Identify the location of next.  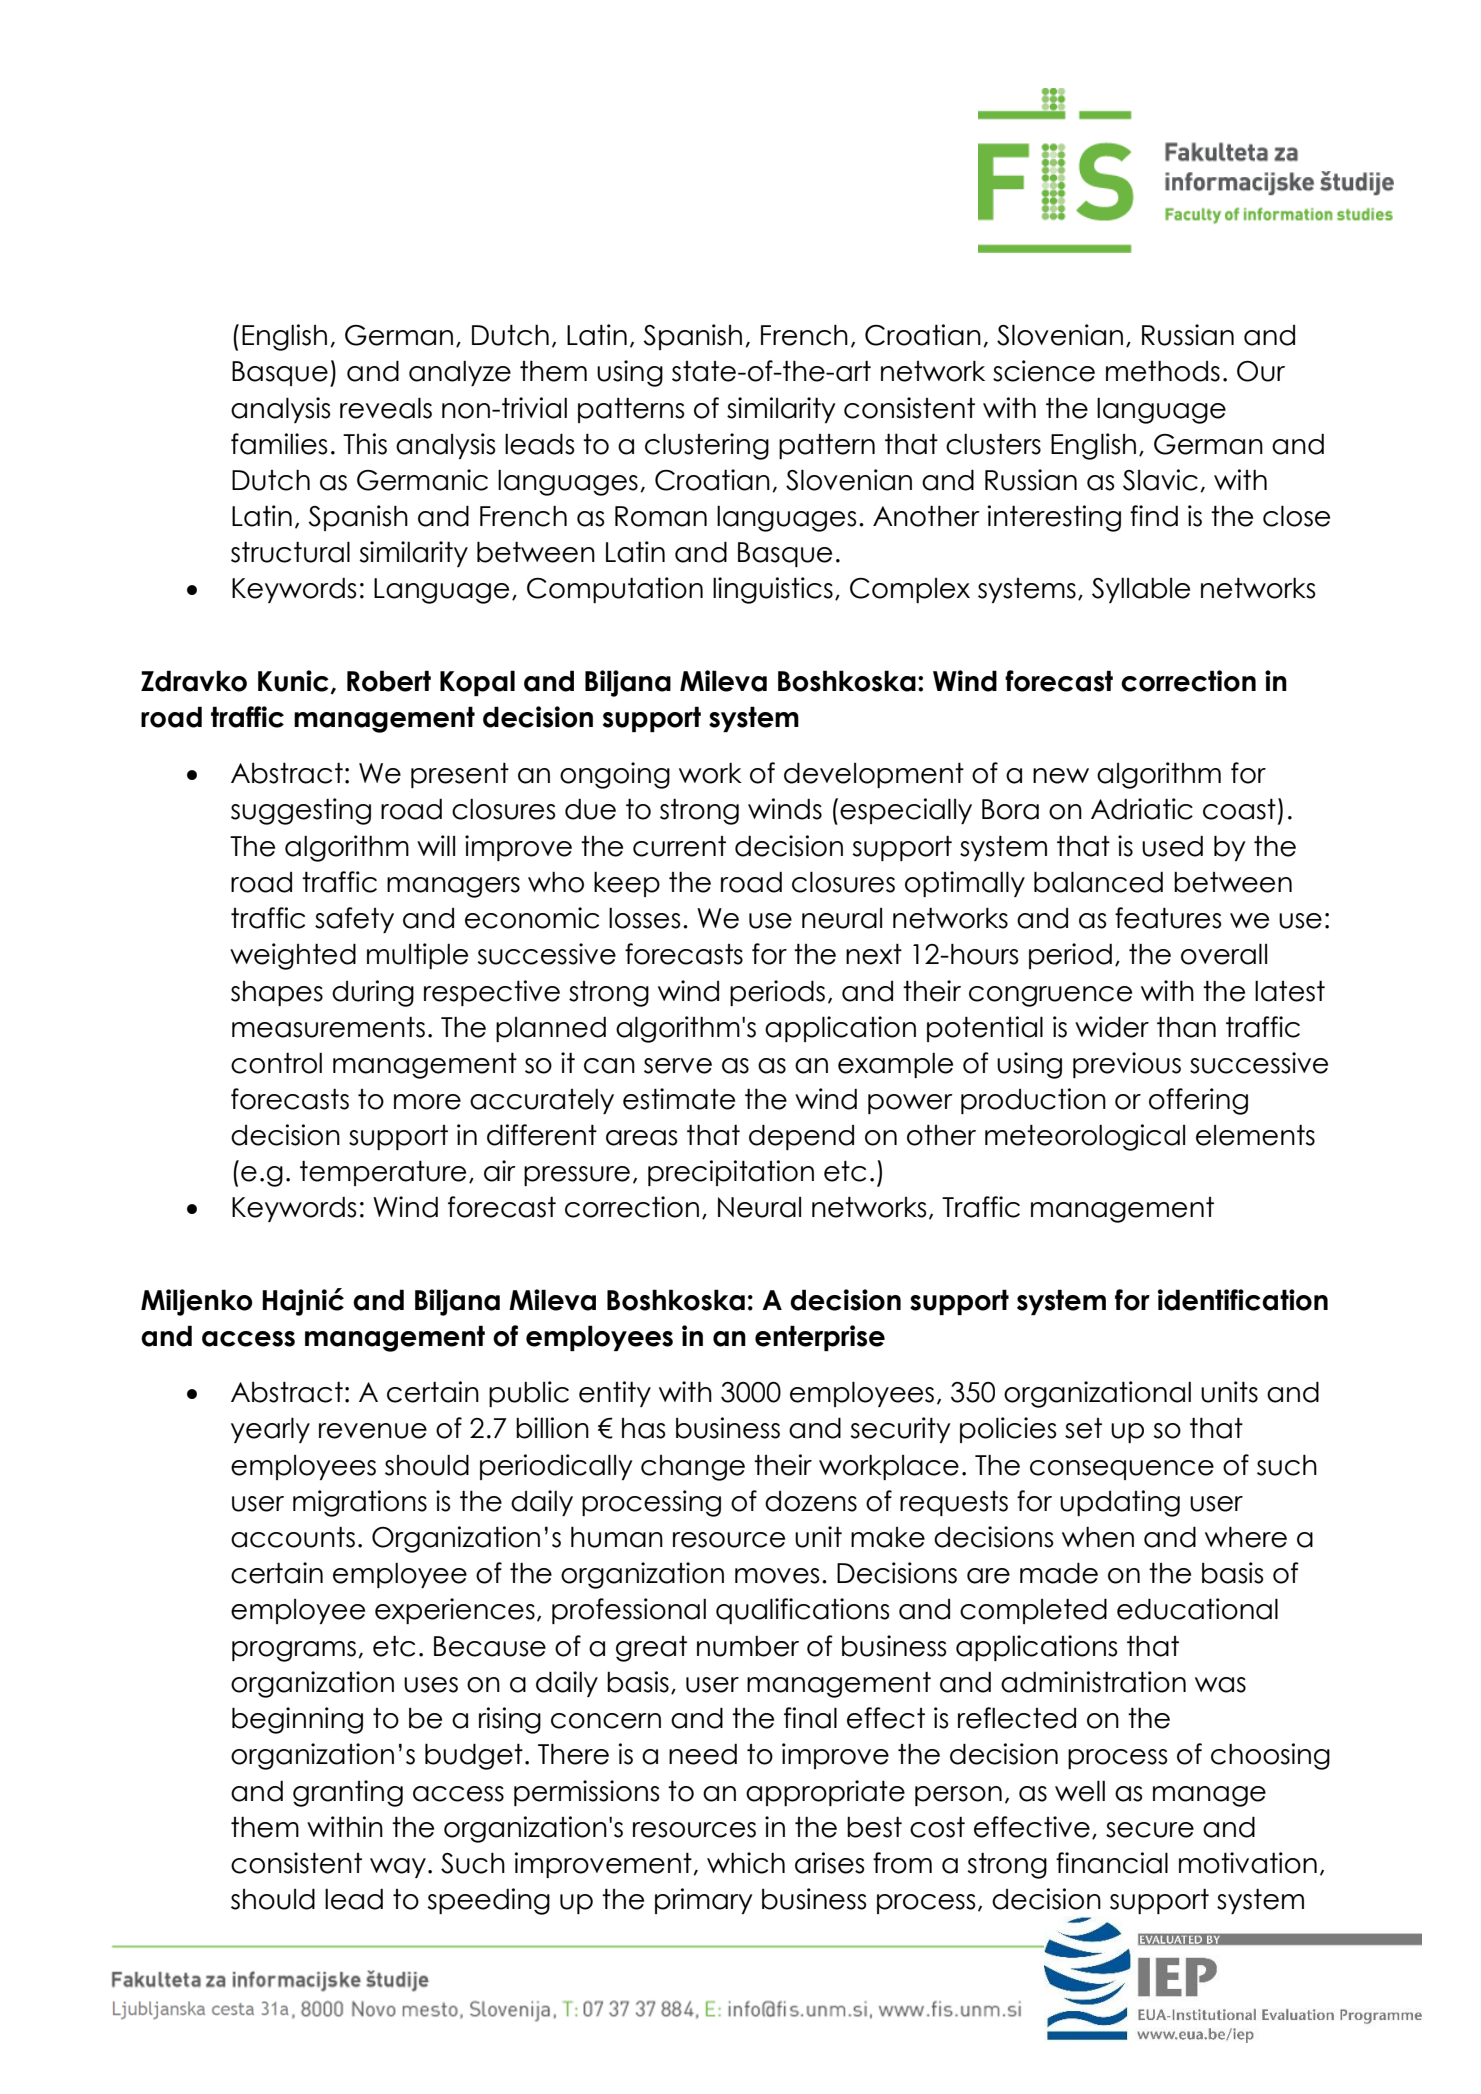
(874, 954).
